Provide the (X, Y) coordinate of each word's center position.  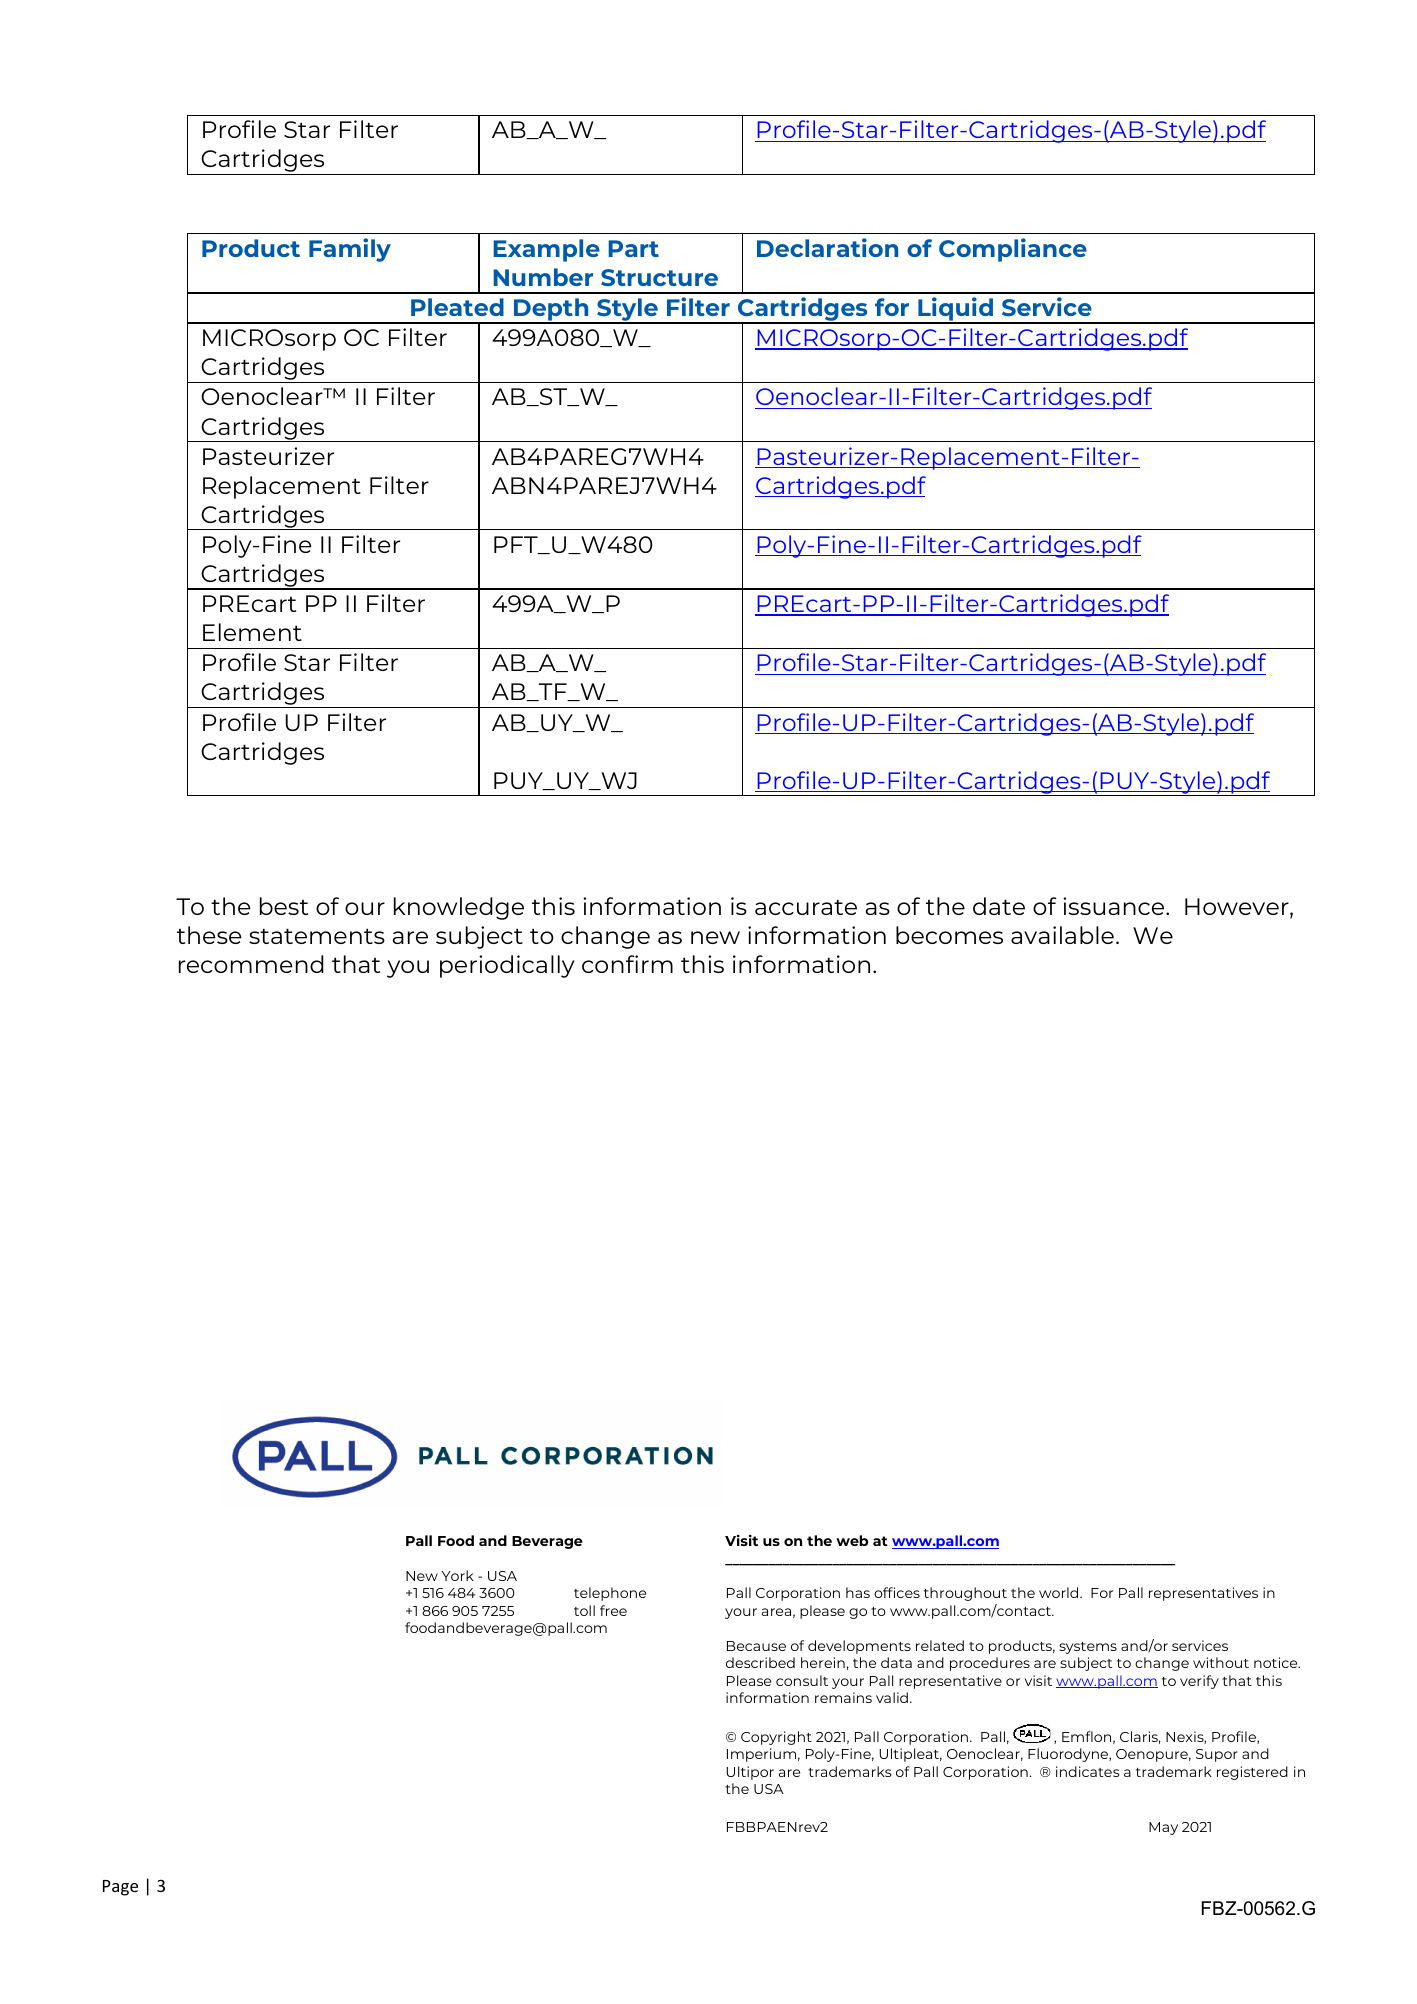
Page (120, 1888)
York (457, 1575)
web (852, 1540)
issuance (1115, 906)
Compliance (1013, 250)
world (1060, 1592)
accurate (806, 907)
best (284, 906)
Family (350, 250)
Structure (659, 277)
